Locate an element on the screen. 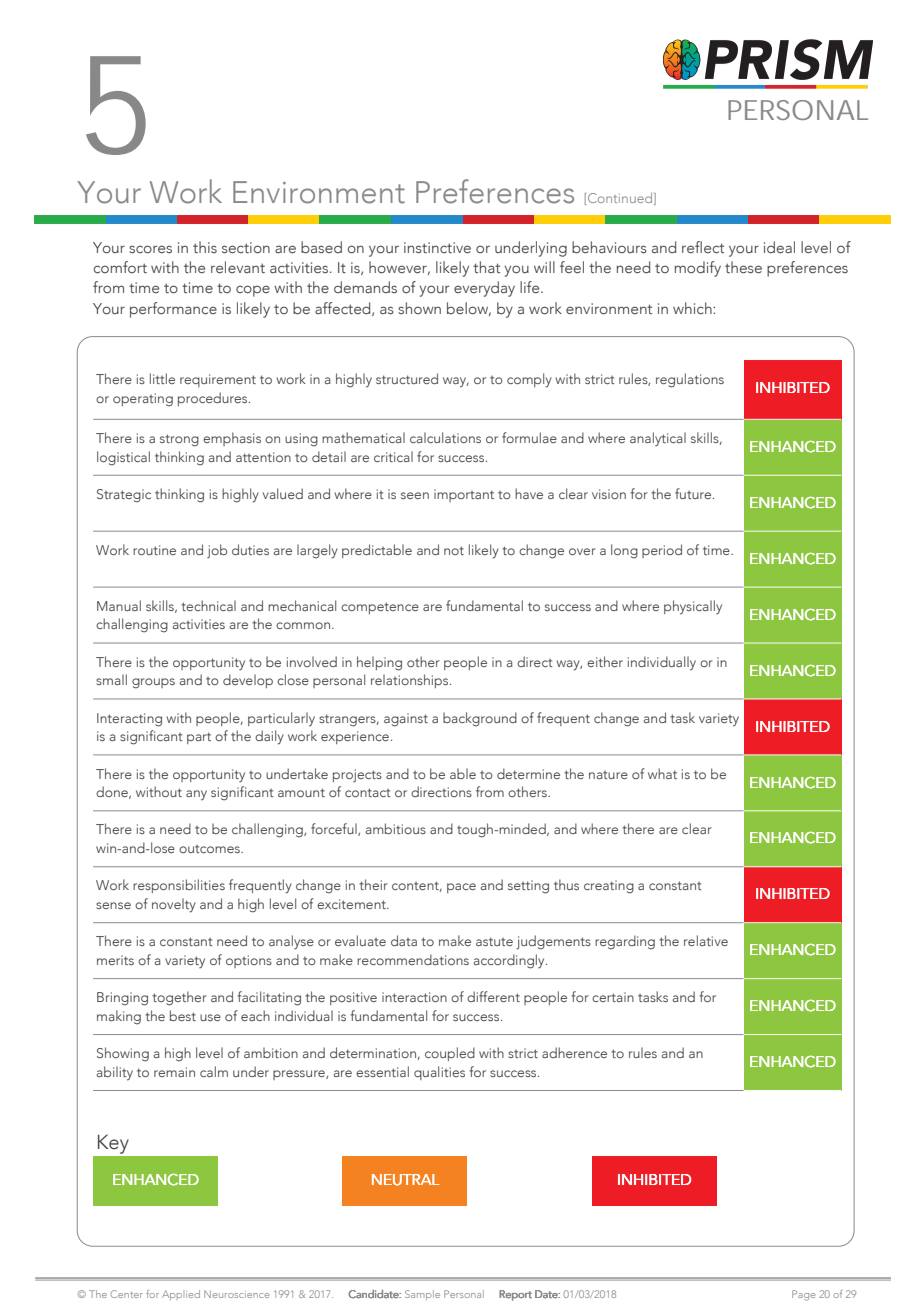 The image size is (924, 1308). important is located at coordinates (464, 495).
